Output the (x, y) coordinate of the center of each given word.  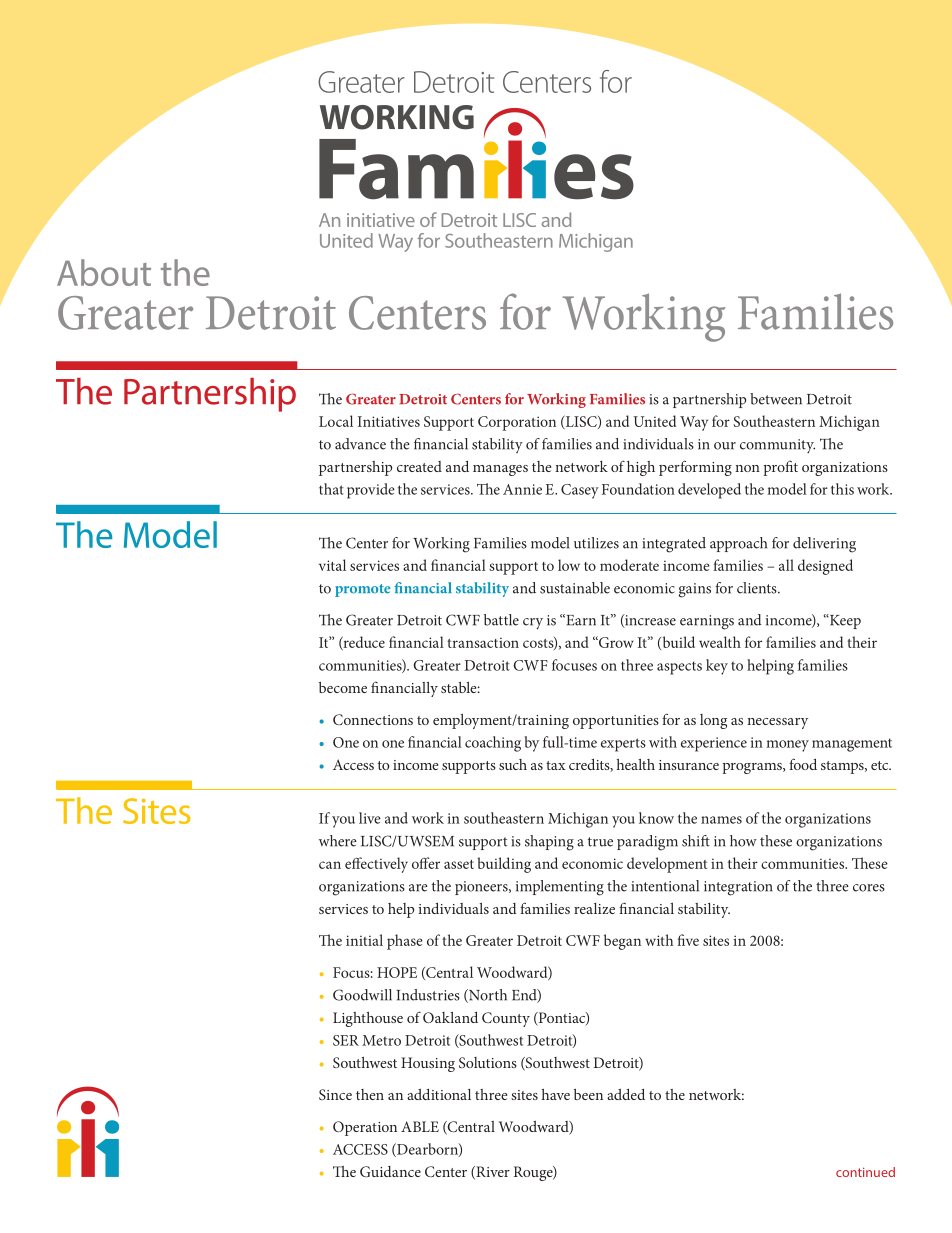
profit (780, 468)
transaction (483, 642)
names (721, 820)
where (338, 841)
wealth (720, 642)
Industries (428, 995)
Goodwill (362, 995)
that (331, 489)
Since (335, 1094)
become (343, 687)
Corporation (517, 423)
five (688, 940)
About (104, 272)
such (513, 764)
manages (500, 470)
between (776, 399)
